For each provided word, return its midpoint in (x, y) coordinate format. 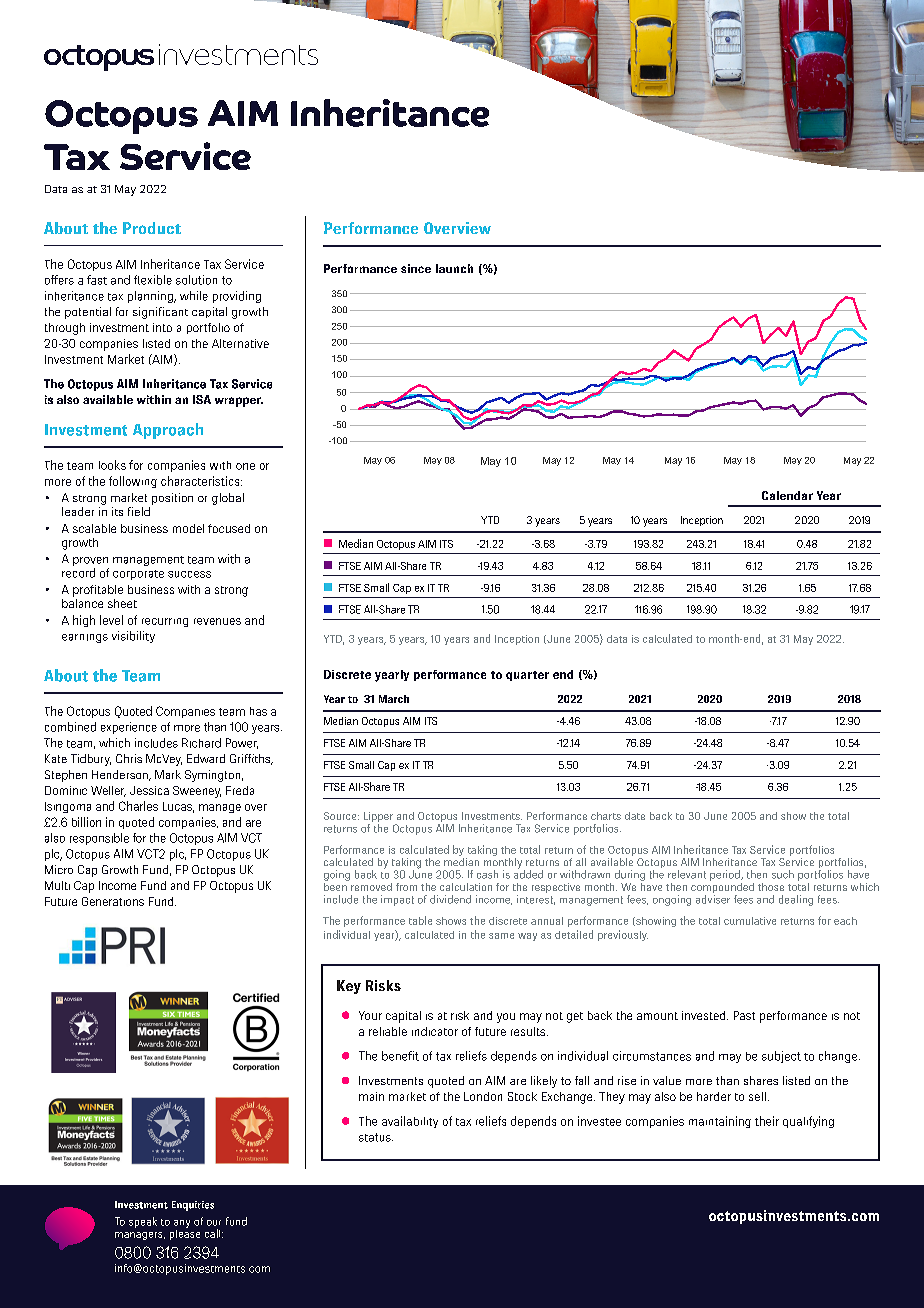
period (726, 875)
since (416, 268)
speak (143, 1222)
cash (487, 874)
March (394, 699)
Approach (168, 431)
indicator (435, 1031)
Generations (113, 901)
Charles (138, 806)
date (635, 816)
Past (744, 1015)
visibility (133, 637)
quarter (527, 676)
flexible (153, 280)
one (245, 466)
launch (454, 268)
